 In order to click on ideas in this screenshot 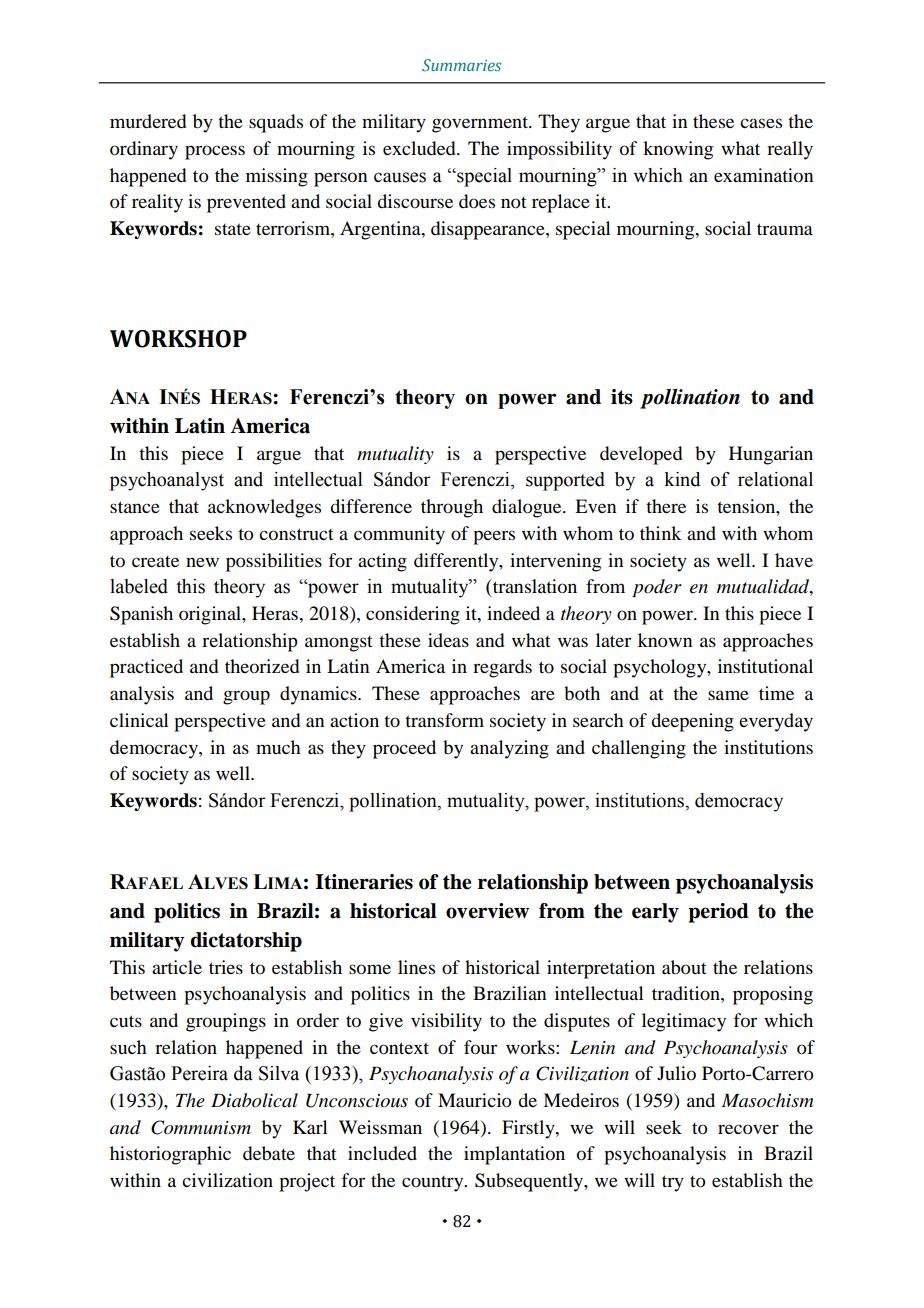, I will do `click(448, 640)`.
